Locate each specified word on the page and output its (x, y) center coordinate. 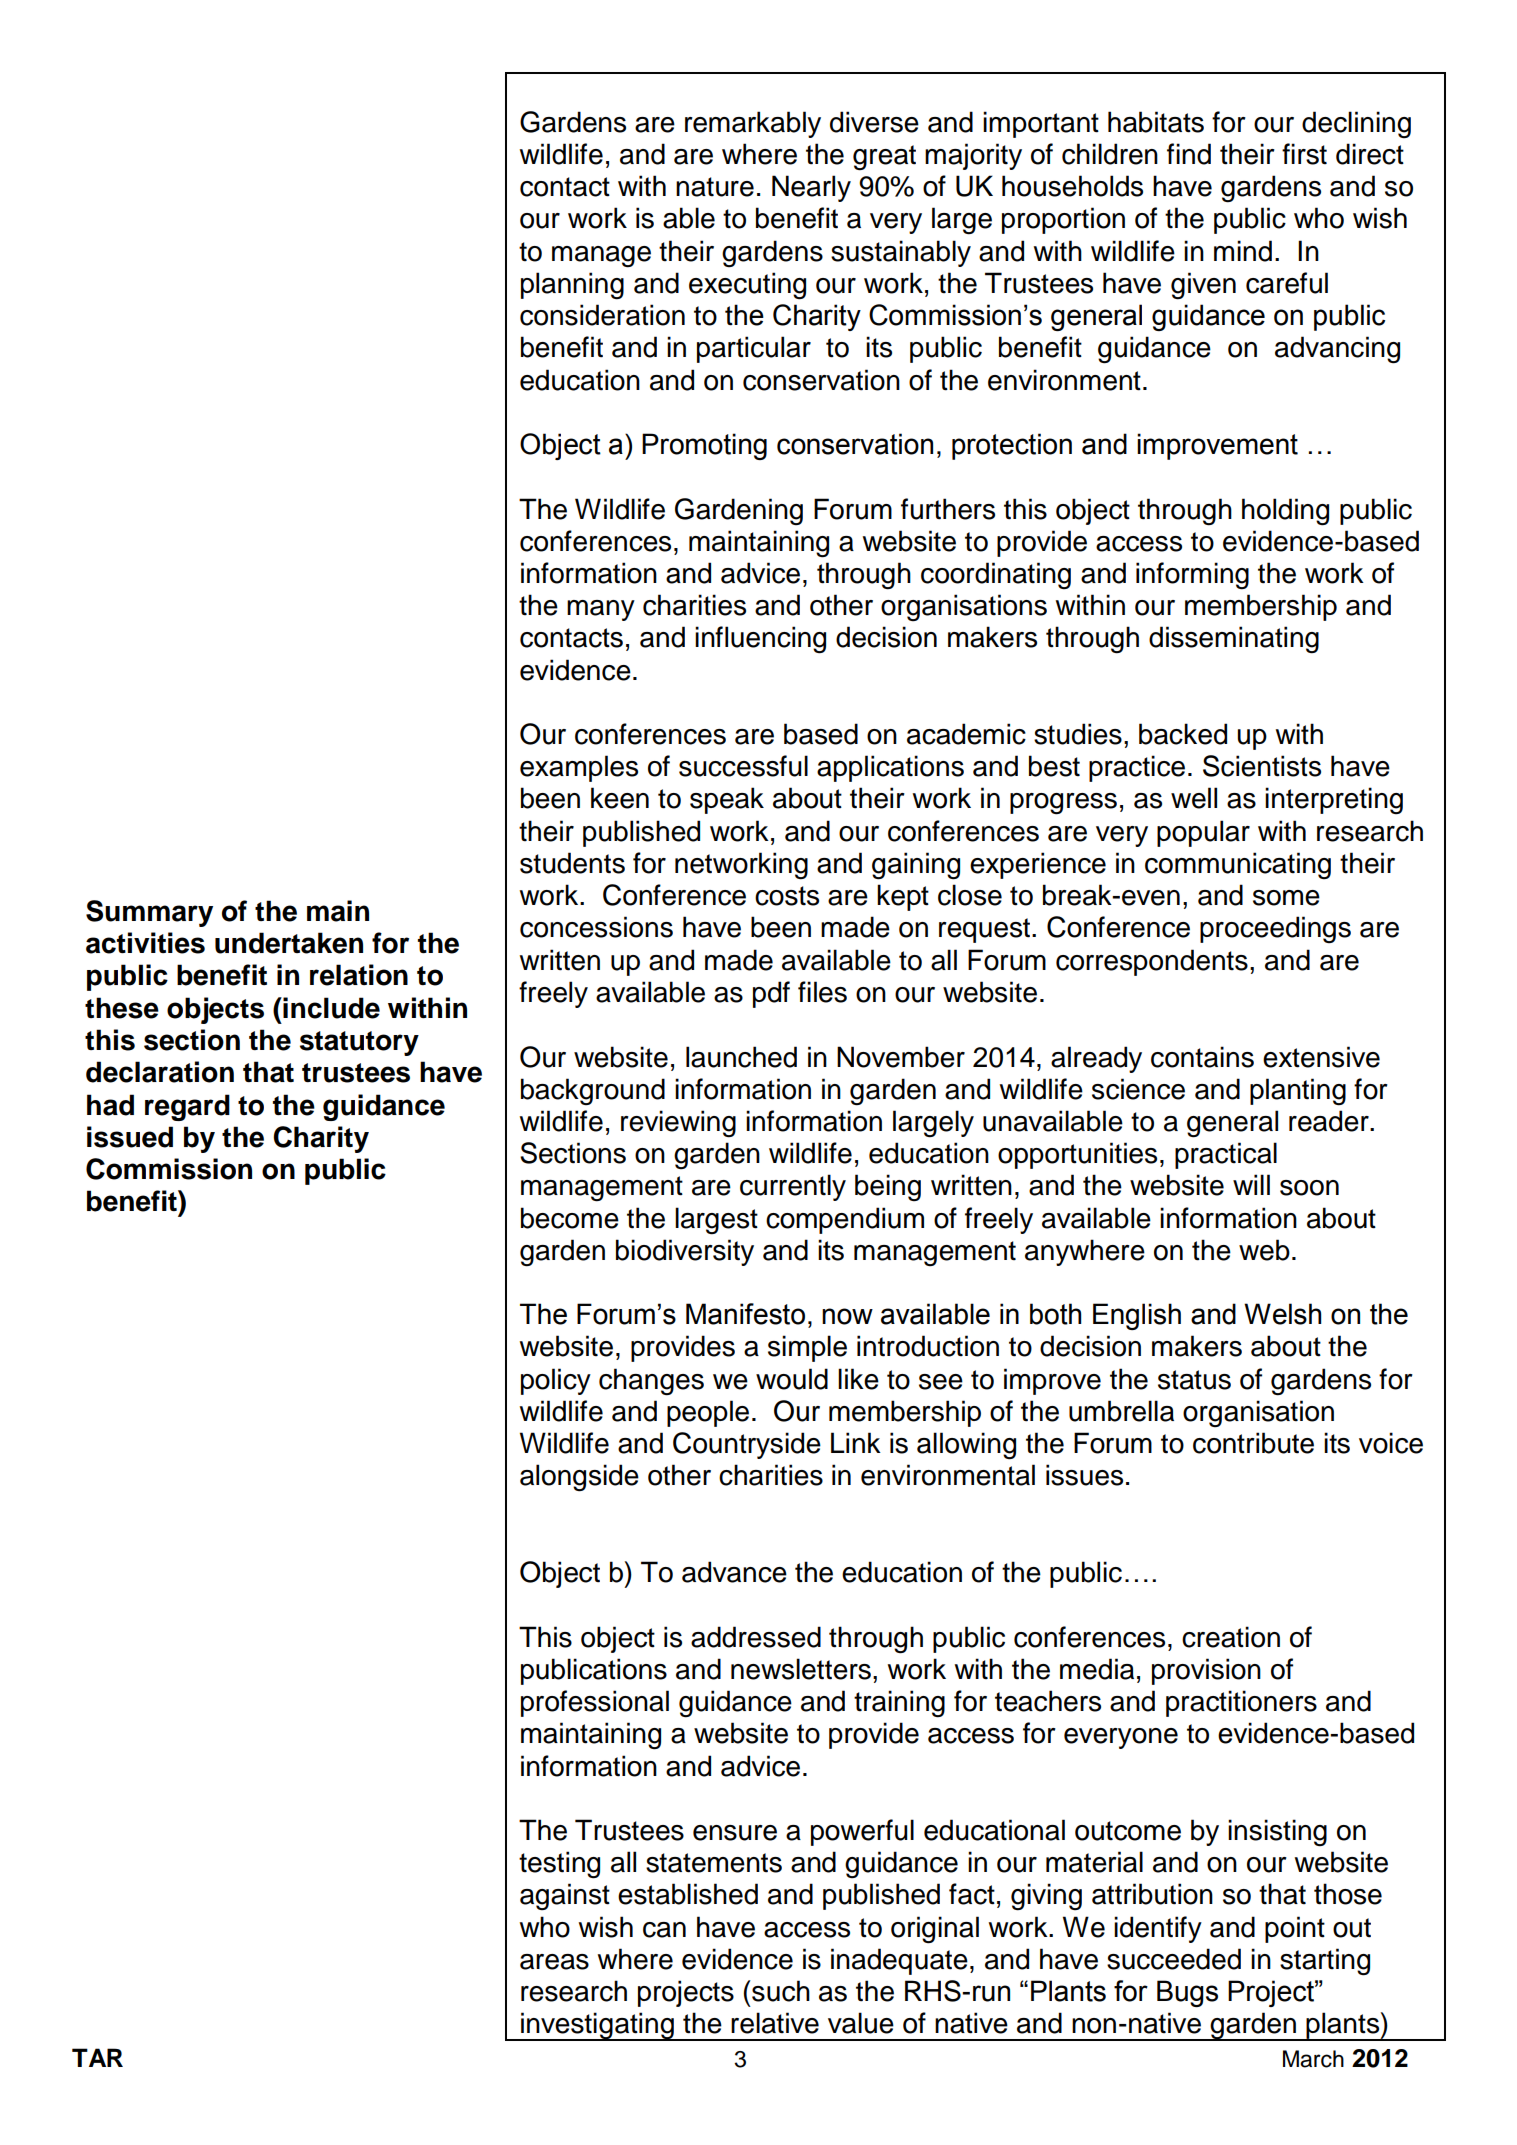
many (601, 610)
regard (187, 1107)
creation (1231, 1637)
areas (554, 1962)
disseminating (1234, 640)
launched (741, 1057)
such (780, 1991)
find (1189, 154)
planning (572, 286)
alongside (579, 1478)
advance (734, 1572)
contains (1202, 1057)
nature (715, 187)
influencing (760, 640)
